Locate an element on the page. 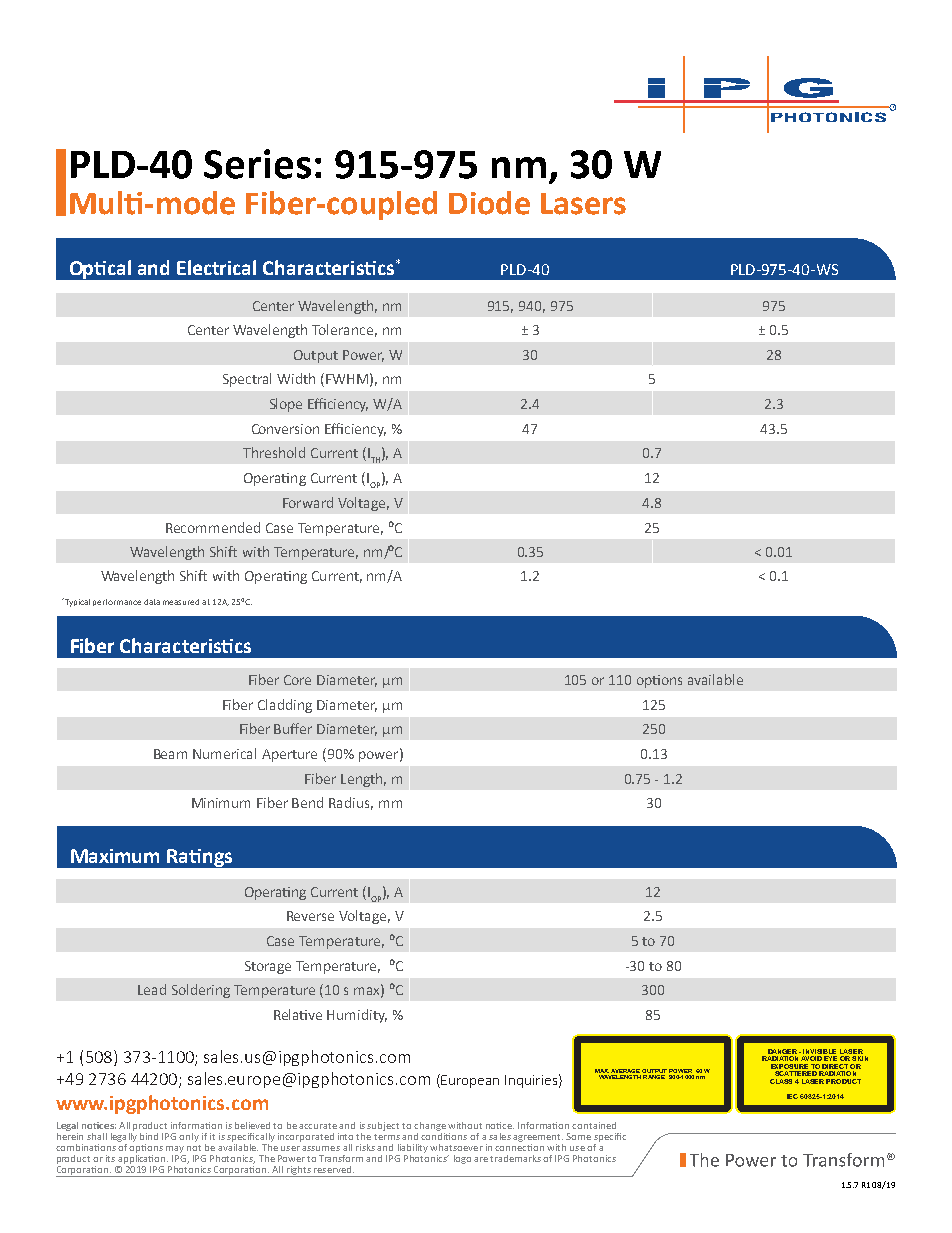  Diode is located at coordinates (489, 203).
